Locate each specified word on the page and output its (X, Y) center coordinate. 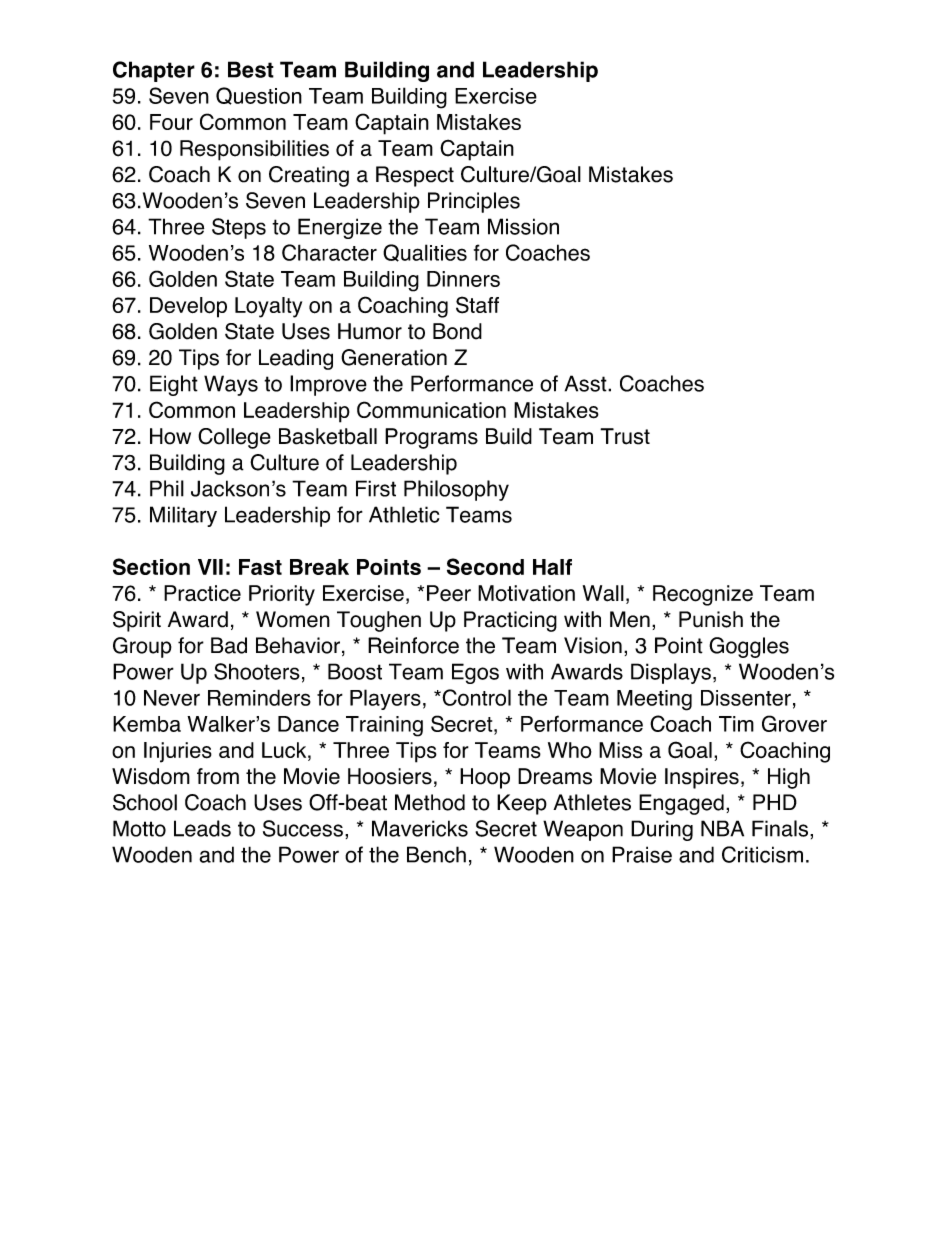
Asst (587, 383)
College (234, 438)
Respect (415, 176)
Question (259, 96)
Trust (625, 436)
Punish (711, 619)
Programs (431, 438)
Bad (229, 645)
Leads (202, 828)
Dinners (463, 279)
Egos (475, 673)
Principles (474, 202)
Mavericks (420, 828)
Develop (188, 307)
